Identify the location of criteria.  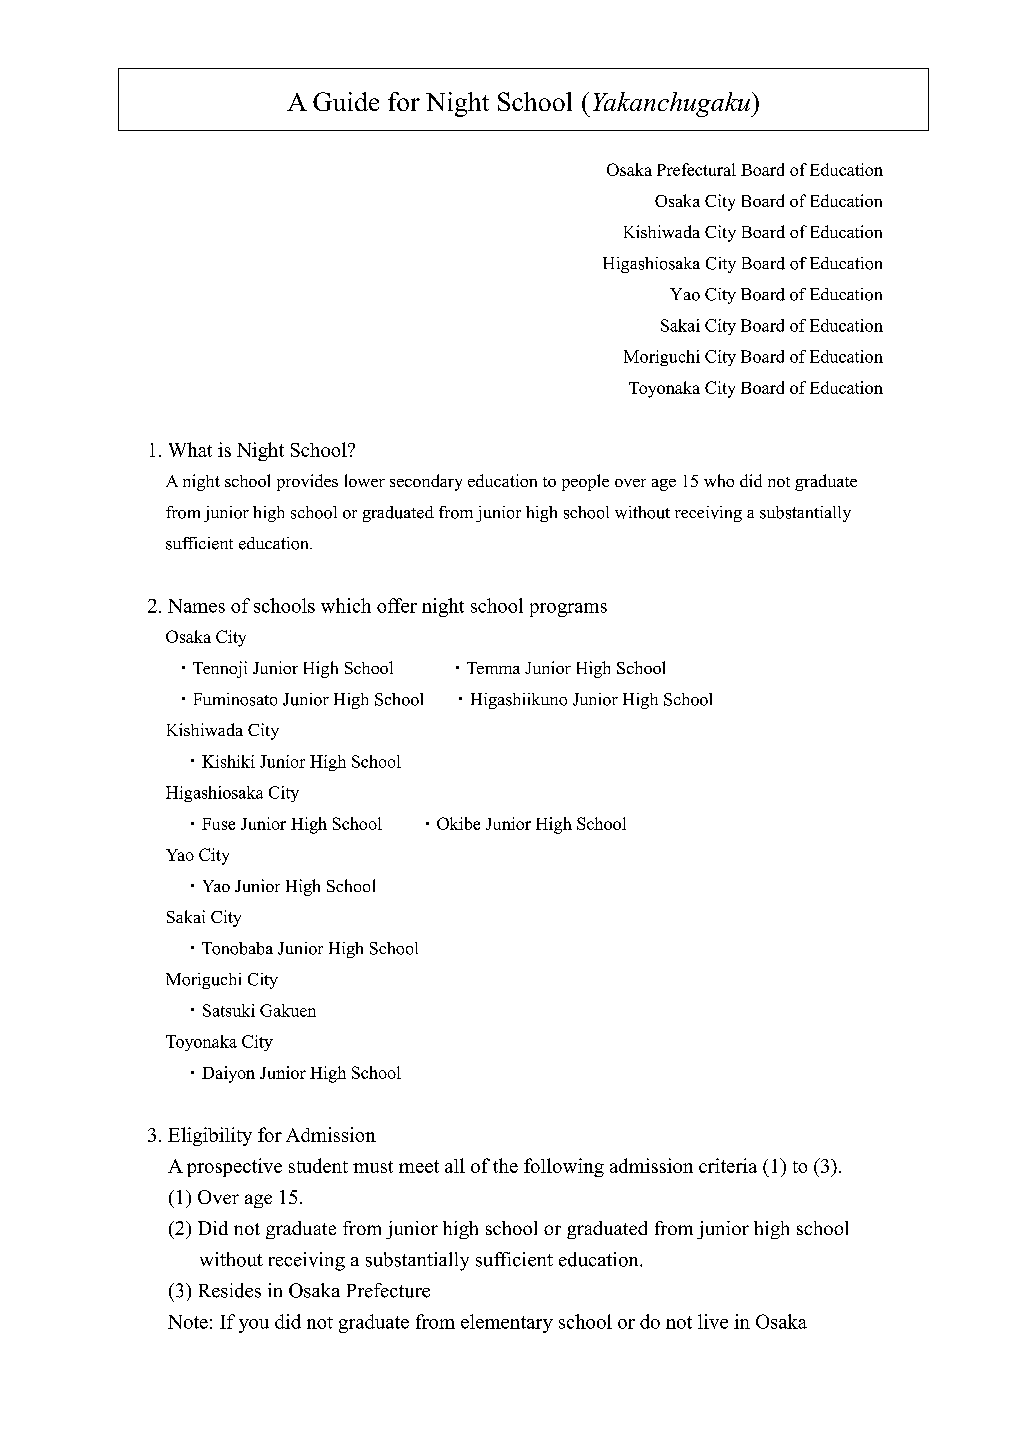
(728, 1165).
